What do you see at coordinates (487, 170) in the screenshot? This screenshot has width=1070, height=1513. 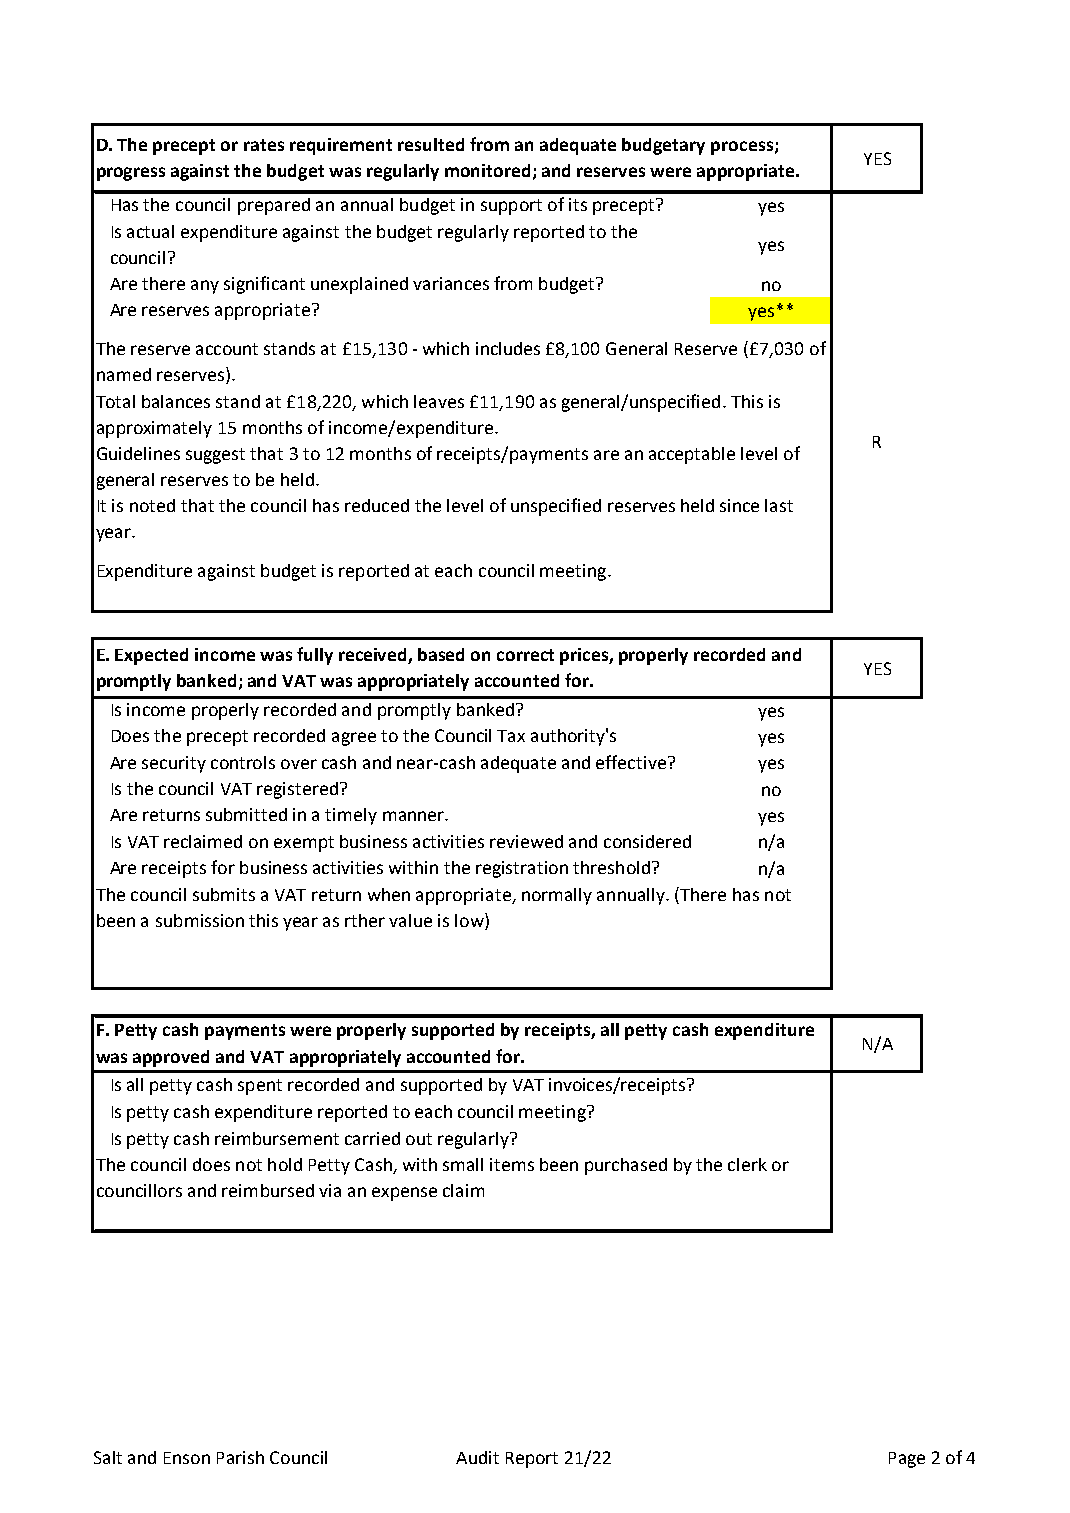 I see `monitored` at bounding box center [487, 170].
